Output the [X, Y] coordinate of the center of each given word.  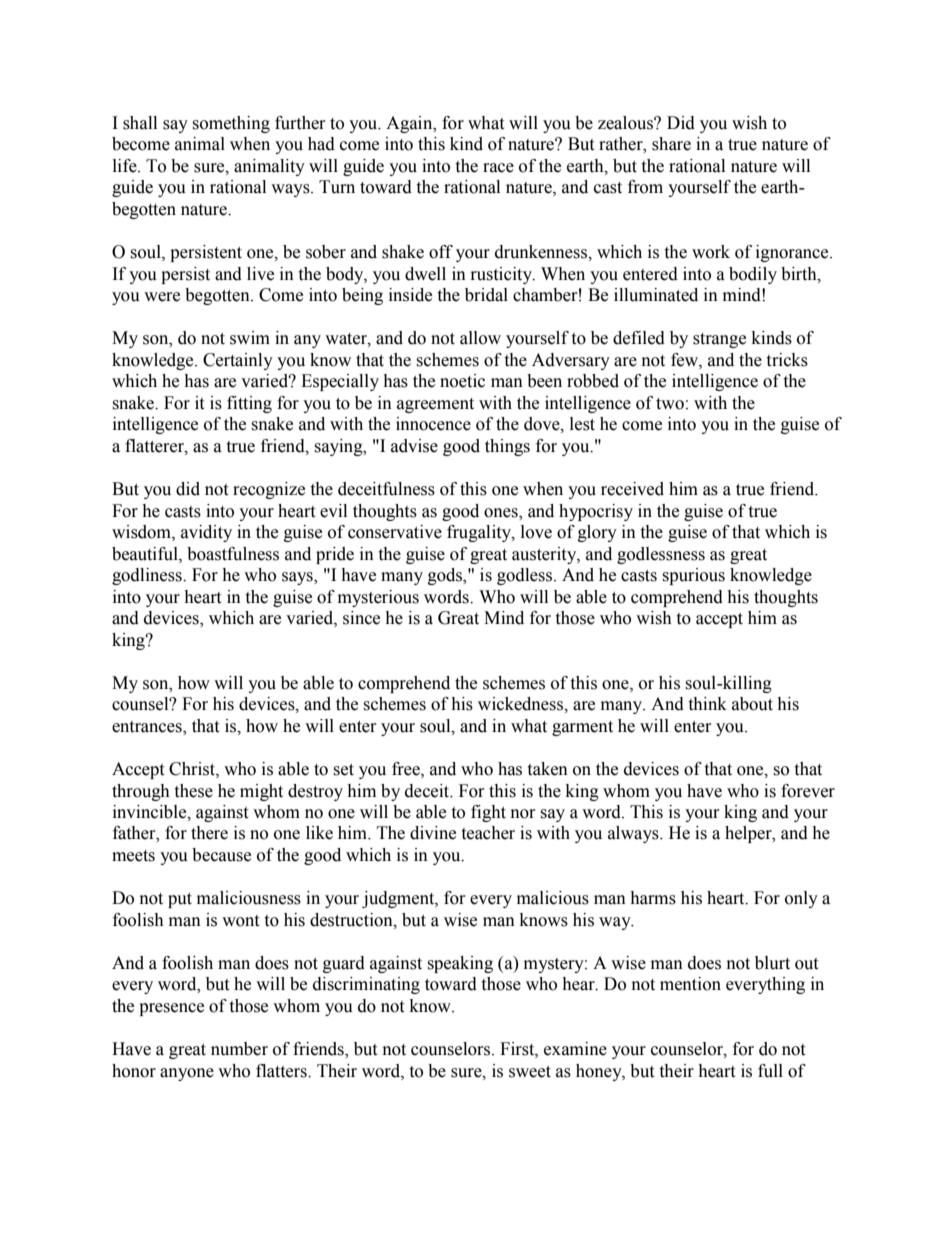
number [239, 1049]
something [231, 124]
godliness [148, 576]
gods [446, 576]
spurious [693, 576]
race [498, 168]
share [671, 144]
